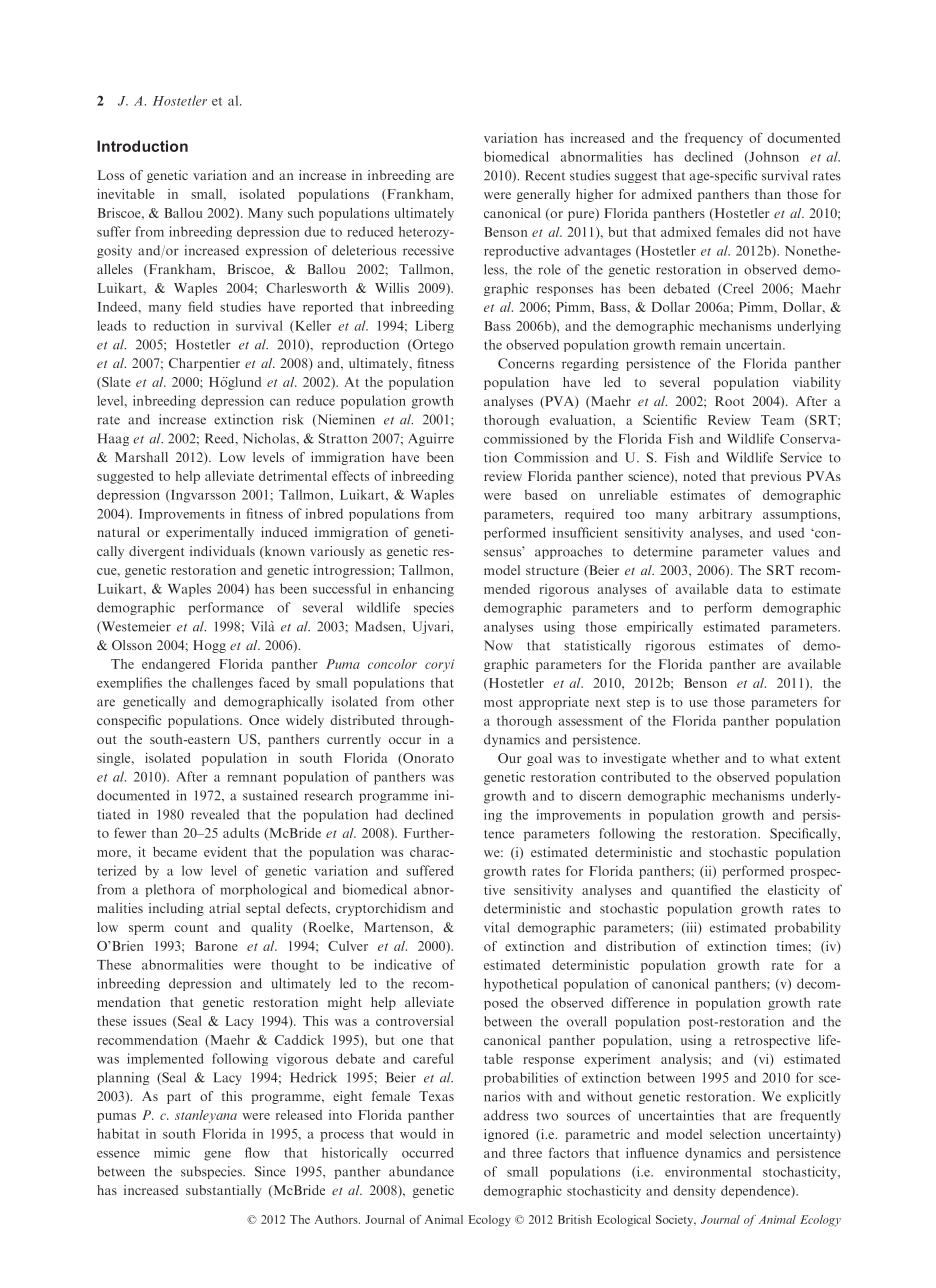 This image has height=1288, width=936. What do you see at coordinates (215, 814) in the image?
I see `revealed` at bounding box center [215, 814].
